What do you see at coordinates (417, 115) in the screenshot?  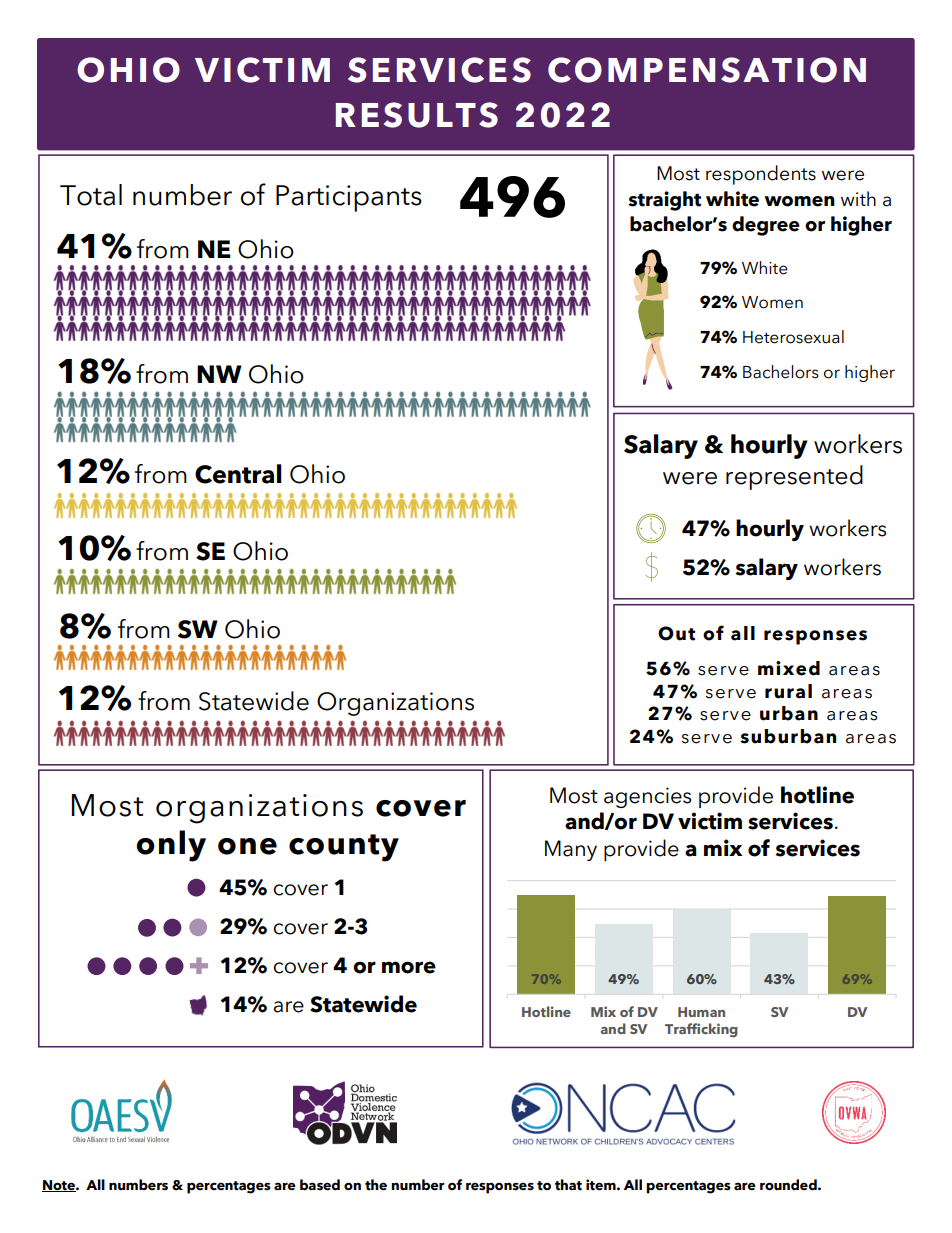 I see `RESULTS` at bounding box center [417, 115].
